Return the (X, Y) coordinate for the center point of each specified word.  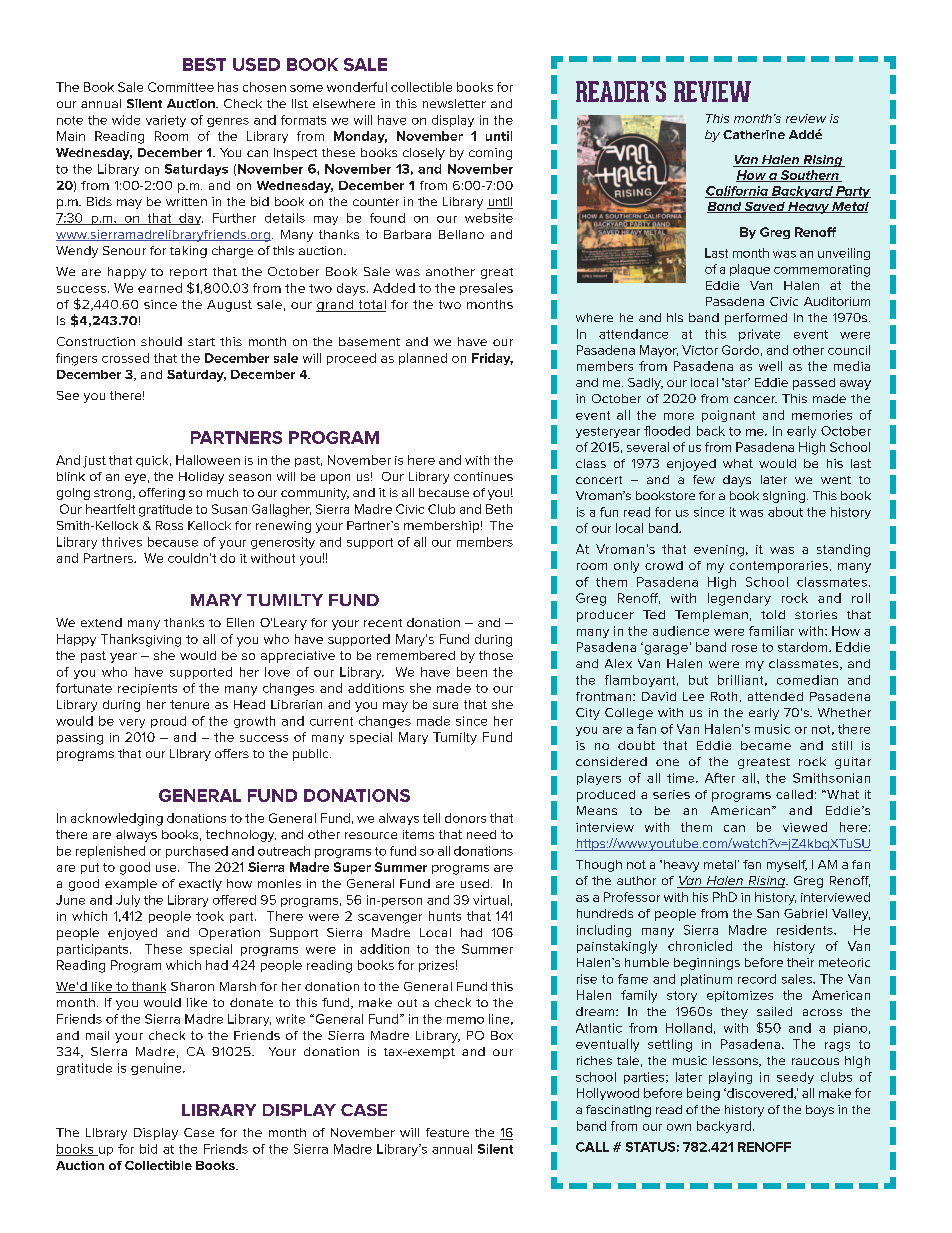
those (496, 655)
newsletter (454, 103)
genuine (157, 1069)
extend (101, 622)
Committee (181, 87)
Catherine (754, 134)
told (773, 614)
